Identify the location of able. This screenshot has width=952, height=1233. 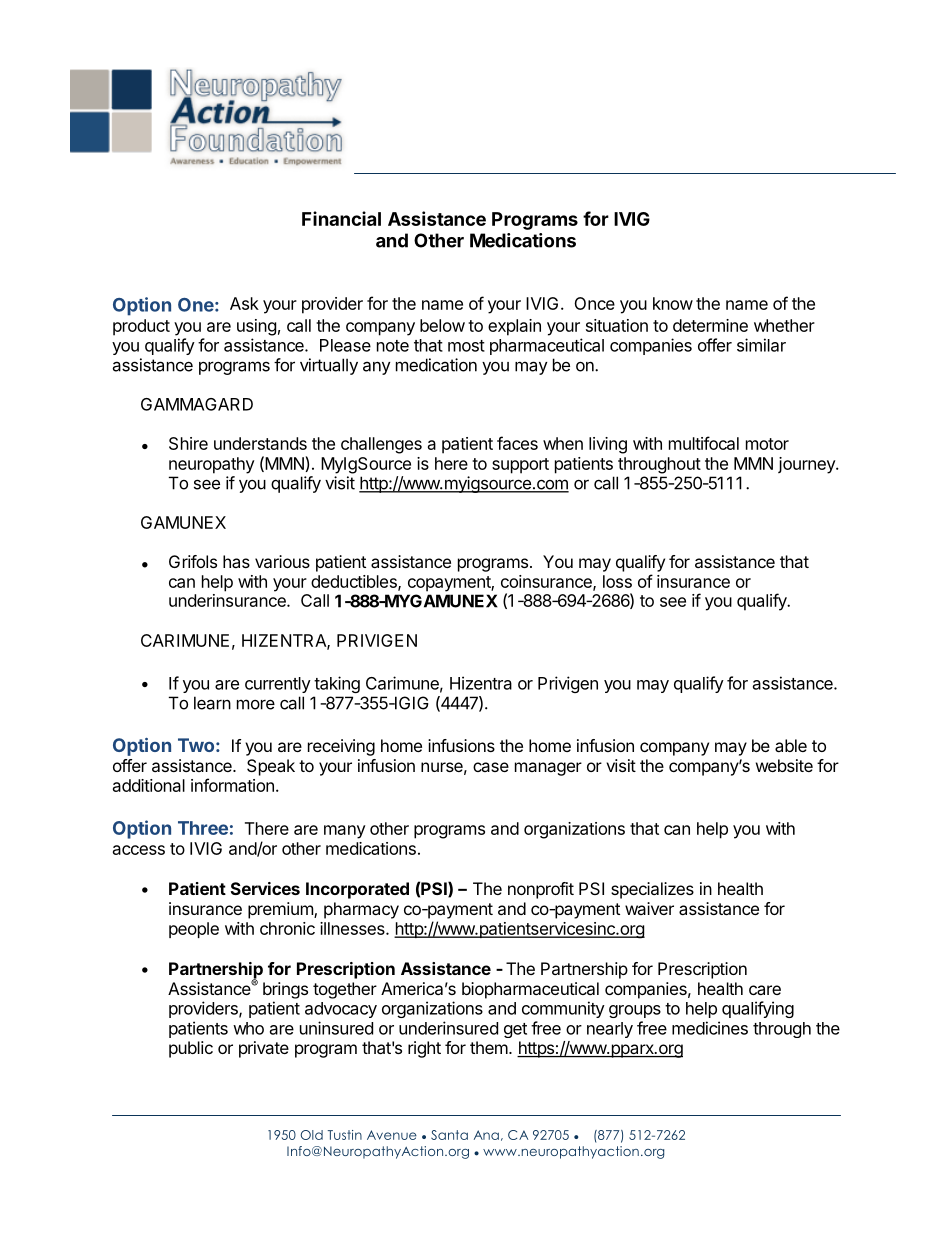
(791, 745).
